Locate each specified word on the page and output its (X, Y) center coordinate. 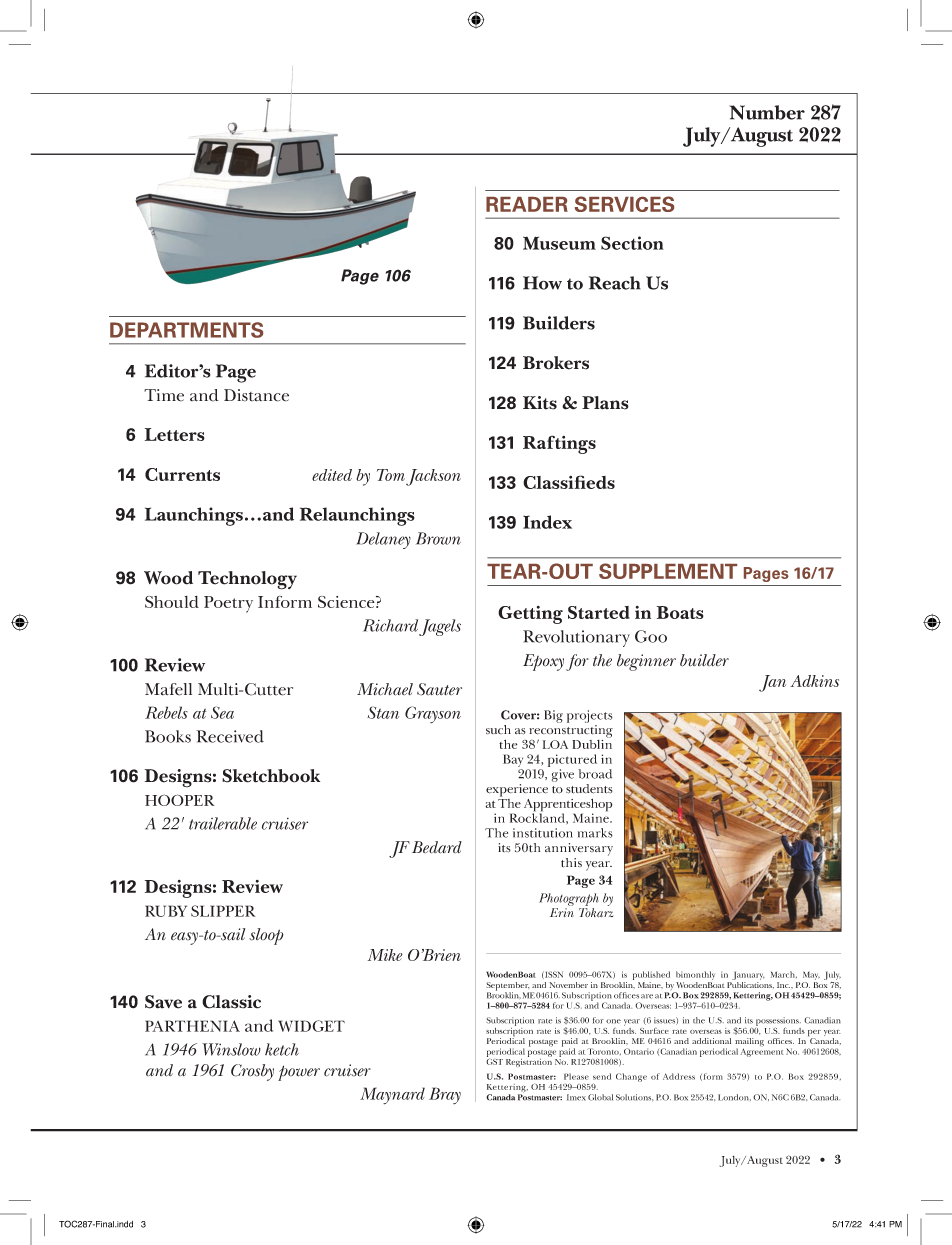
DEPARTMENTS (186, 330)
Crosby (252, 1072)
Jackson (433, 477)
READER (527, 204)
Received (230, 736)
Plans (605, 403)
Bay (513, 762)
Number (767, 112)
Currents (182, 474)
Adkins (814, 681)
